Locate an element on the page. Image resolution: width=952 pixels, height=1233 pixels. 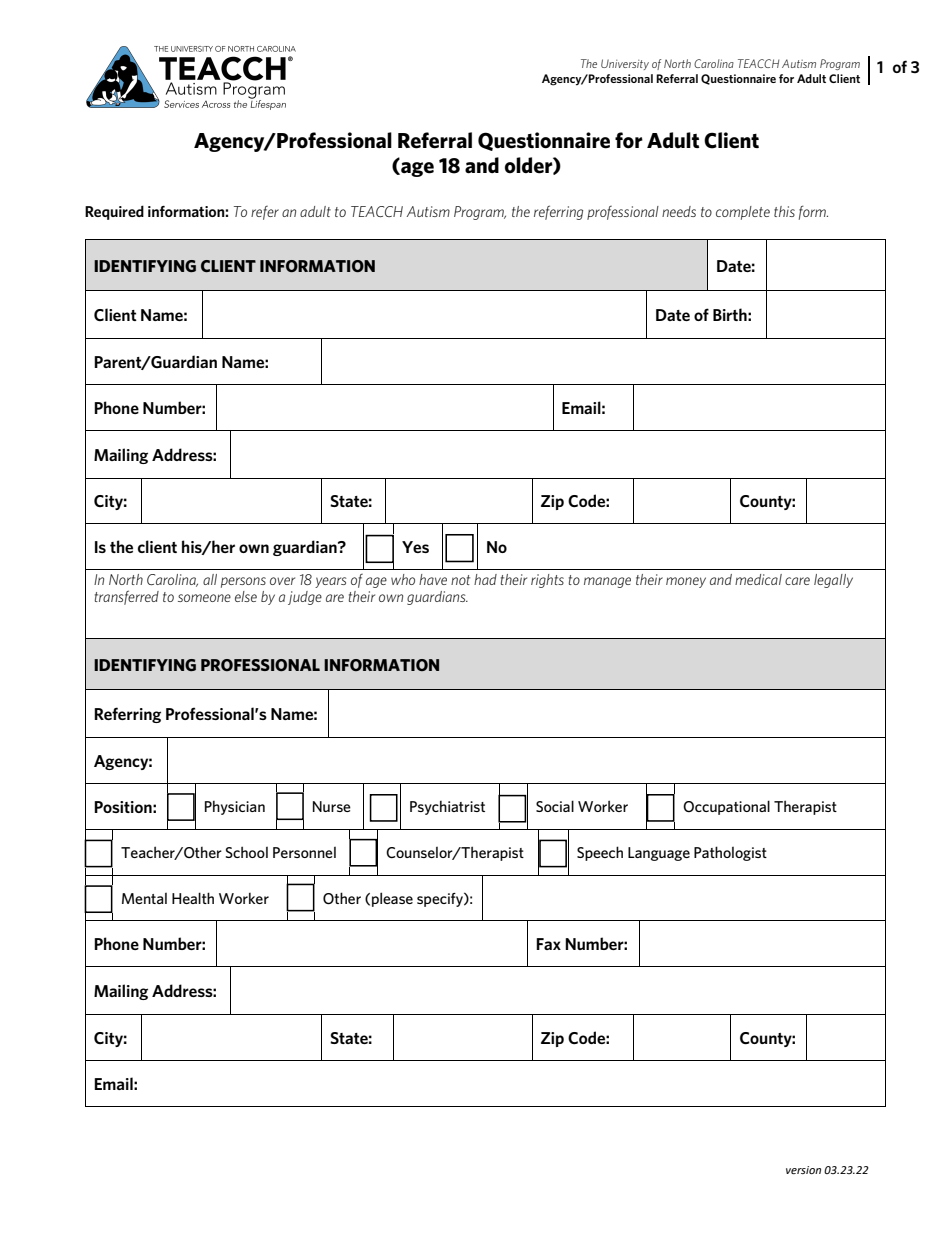
Mental is located at coordinates (144, 898).
